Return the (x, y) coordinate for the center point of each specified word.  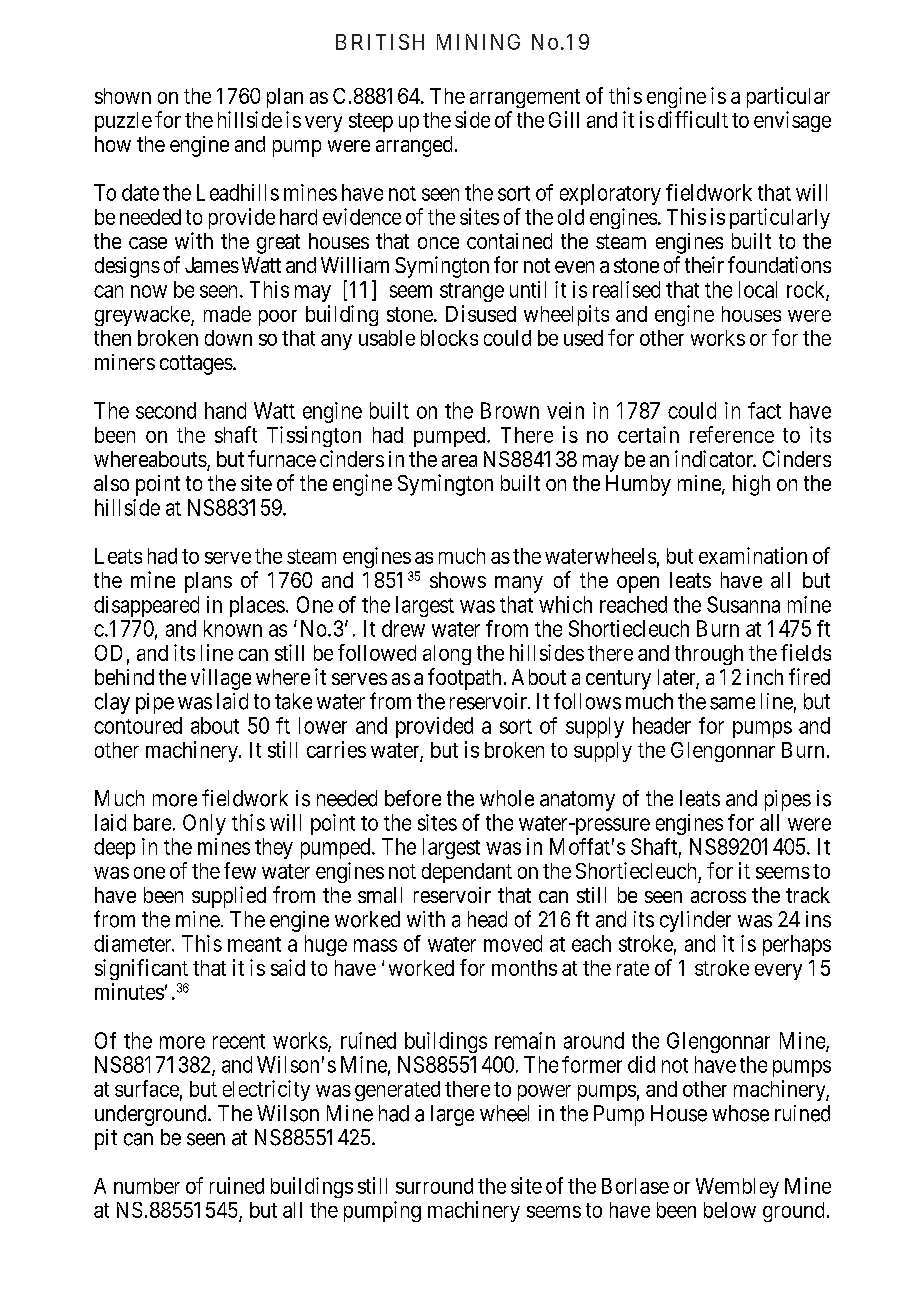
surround (434, 1186)
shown (123, 96)
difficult (693, 119)
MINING (478, 42)
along (447, 655)
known (233, 628)
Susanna (743, 604)
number (147, 1186)
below (730, 1210)
